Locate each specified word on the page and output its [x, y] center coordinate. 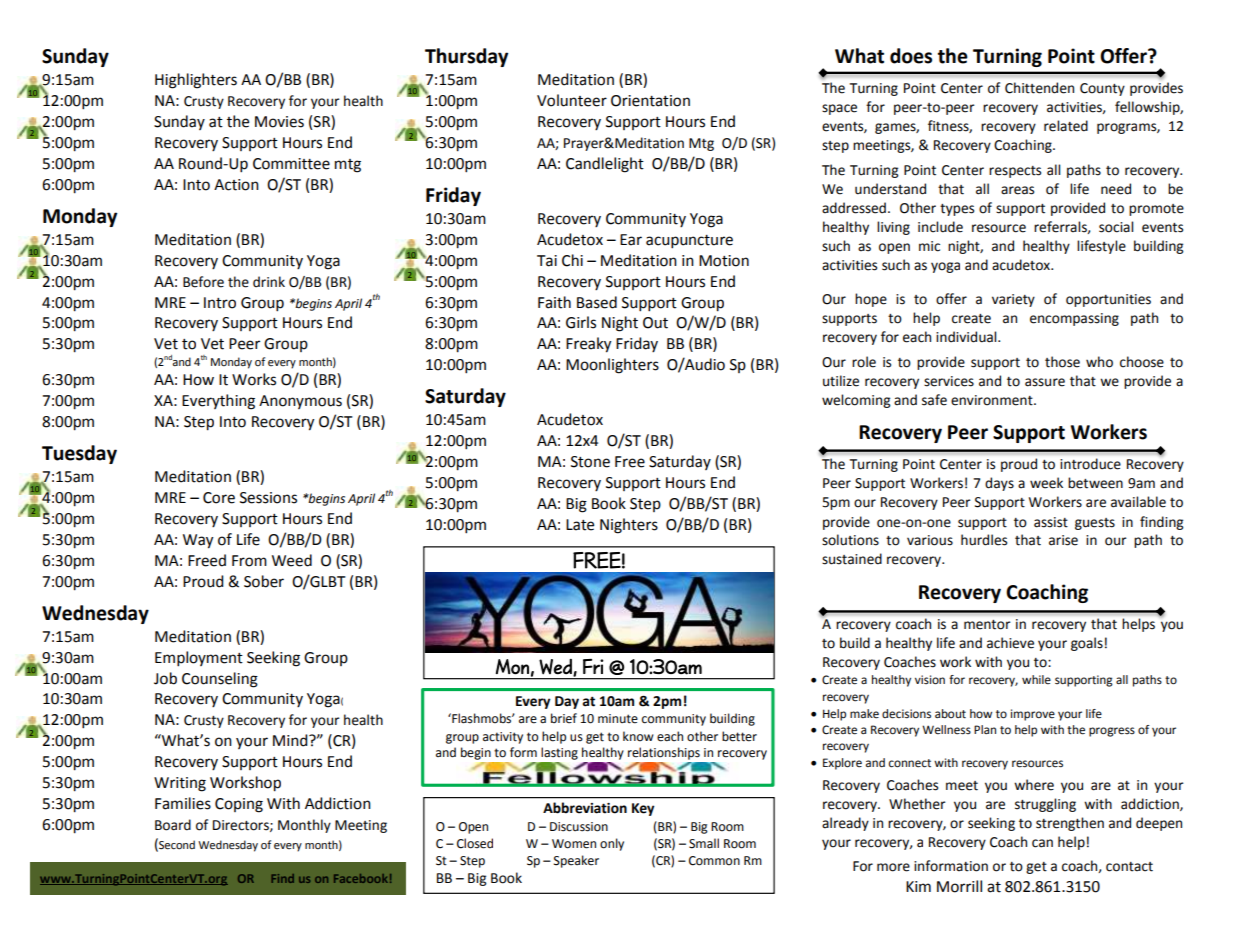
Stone [590, 462]
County [1102, 89]
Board [173, 825]
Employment [199, 659]
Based [597, 302]
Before [203, 282]
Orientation [650, 101]
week [1046, 483]
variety [1013, 300]
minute [618, 719]
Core [219, 498]
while [1036, 680]
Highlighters [196, 81]
